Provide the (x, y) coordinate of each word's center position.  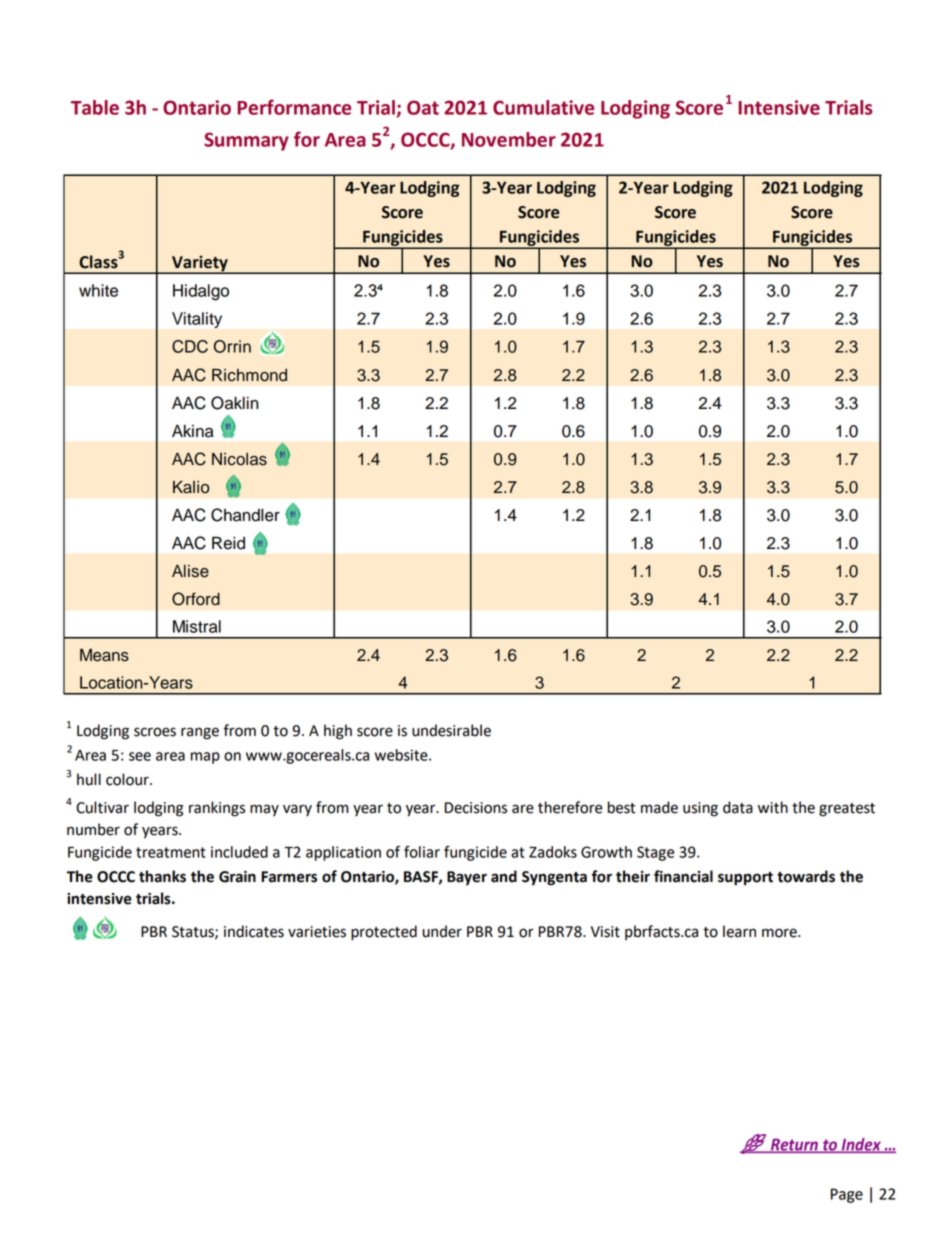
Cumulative (543, 107)
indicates (254, 931)
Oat (423, 107)
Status (194, 932)
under (442, 931)
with (773, 807)
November (509, 139)
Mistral (197, 626)
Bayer (467, 878)
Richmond (249, 375)
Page (847, 1195)
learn (739, 931)
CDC (190, 346)
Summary (246, 141)
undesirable (451, 730)
